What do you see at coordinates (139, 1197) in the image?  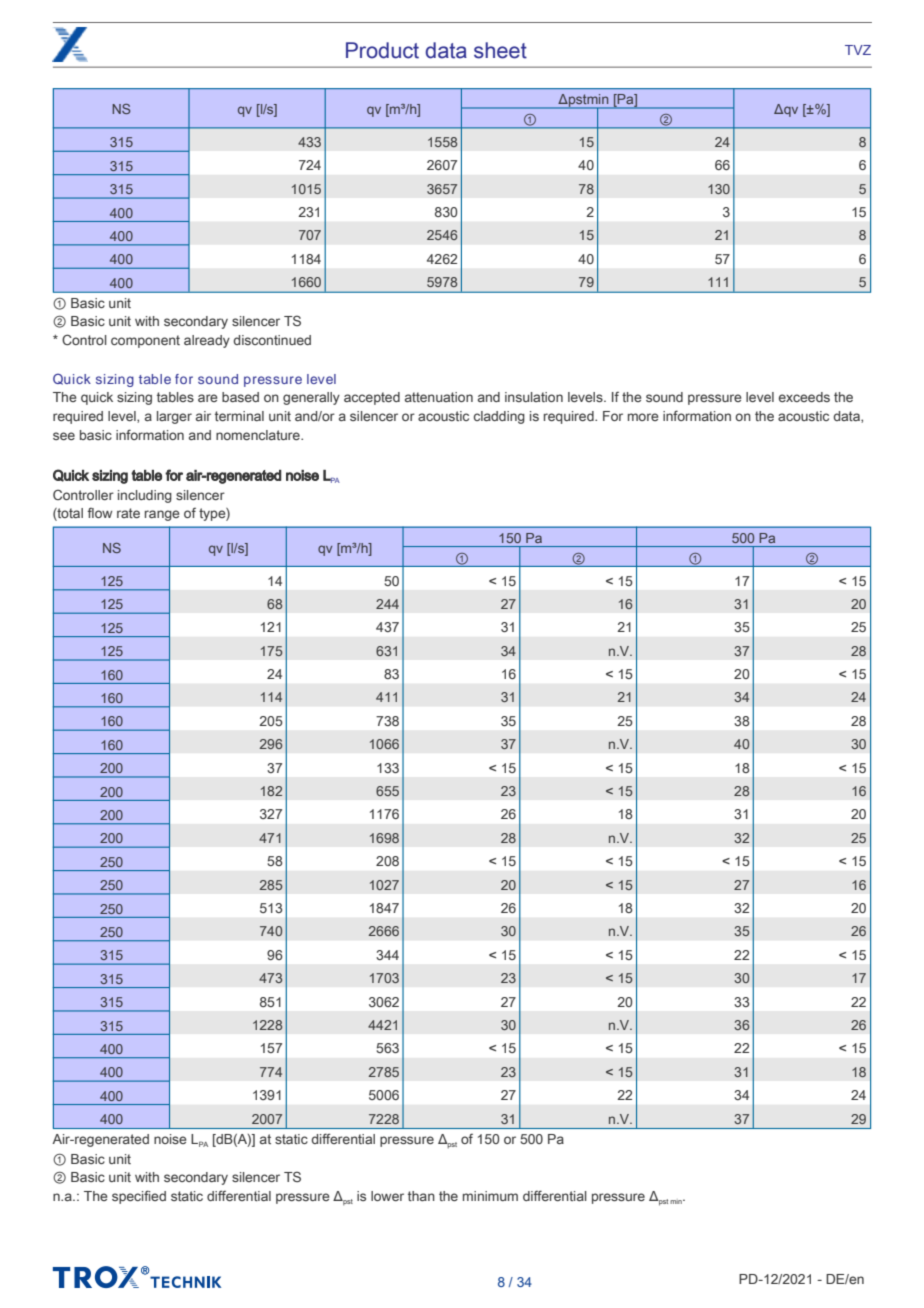 I see `specified` at bounding box center [139, 1197].
